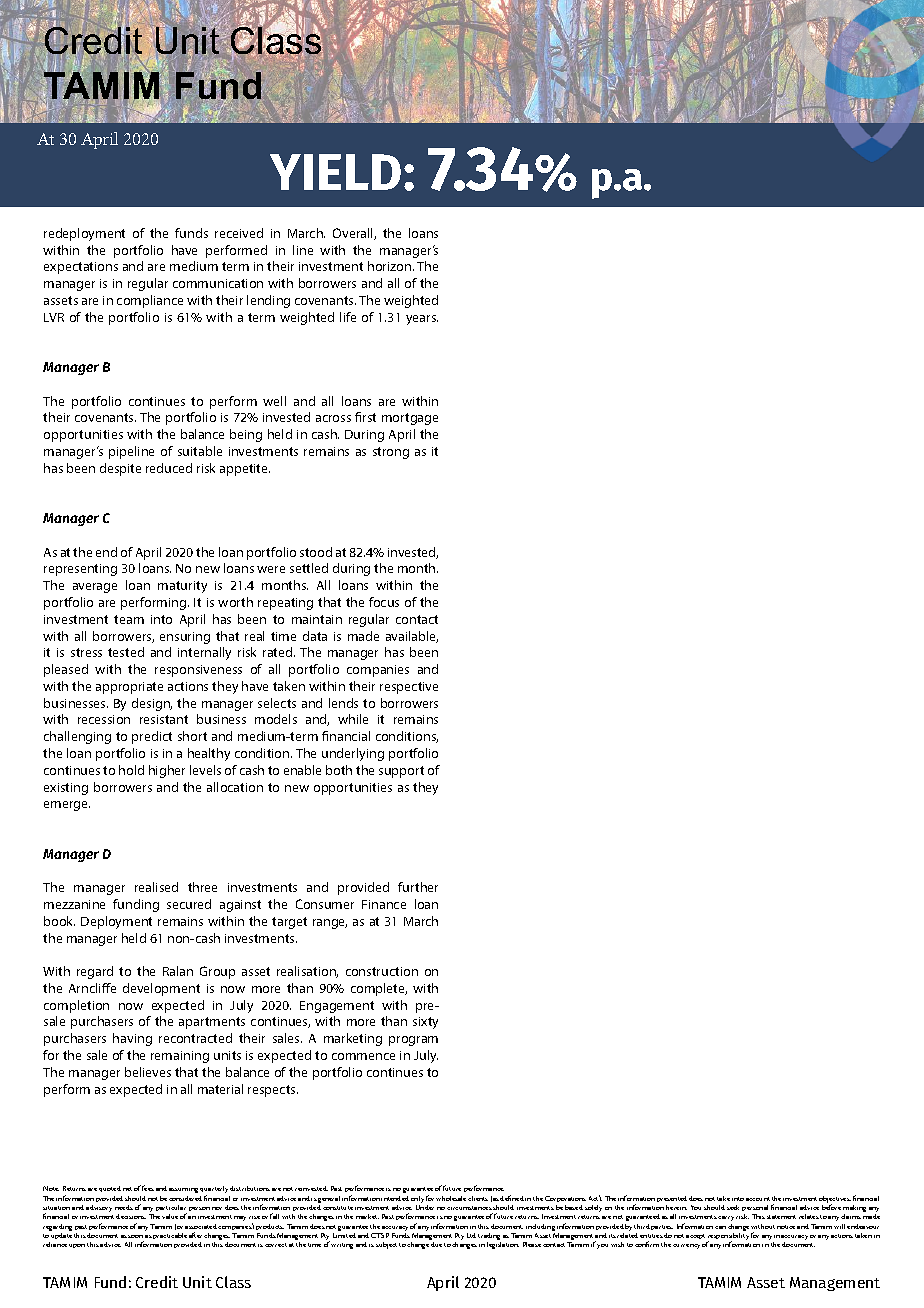 The height and width of the document is (1308, 924). I want to click on value, so click(170, 1216).
